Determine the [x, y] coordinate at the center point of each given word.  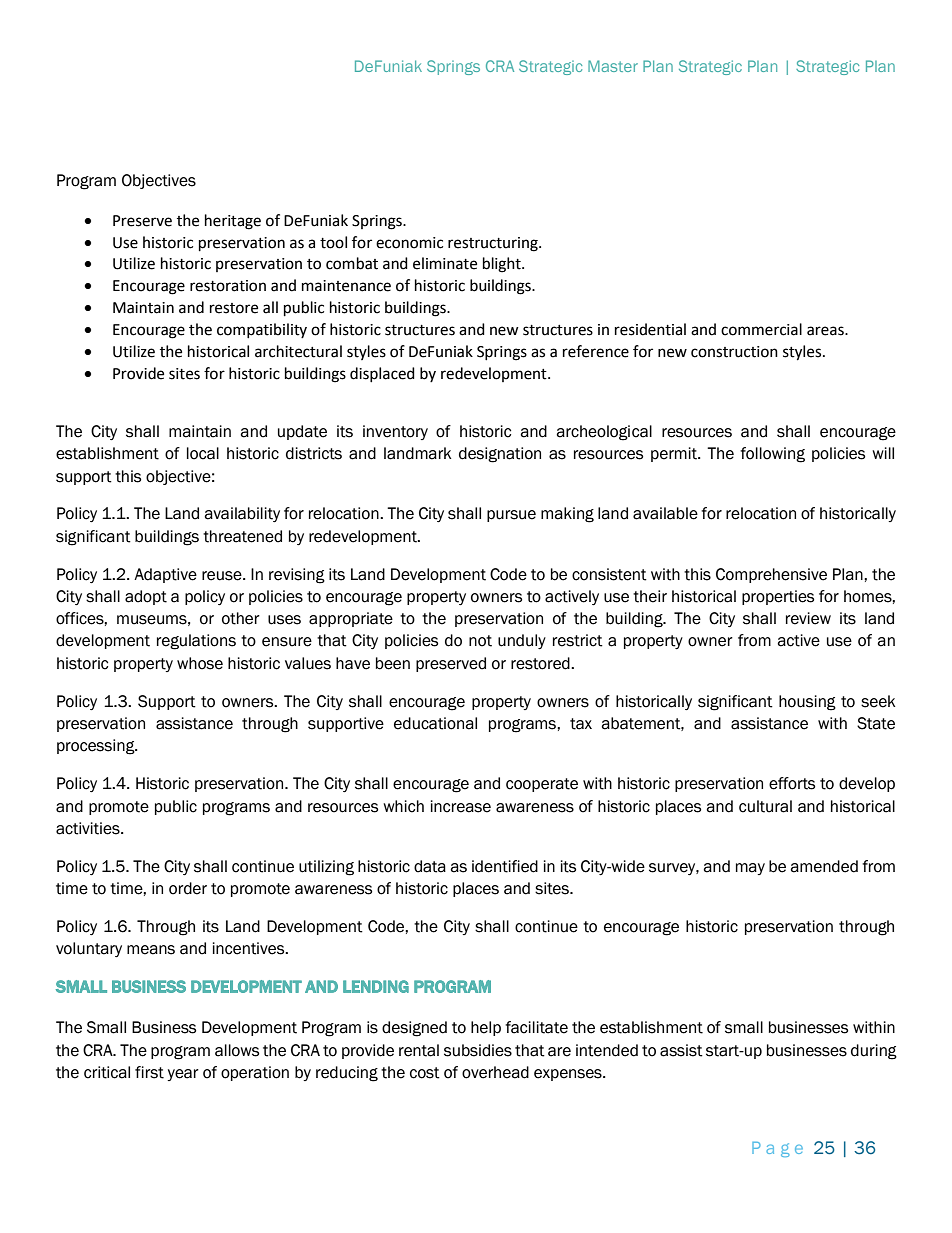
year [183, 1075]
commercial [761, 329]
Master [613, 66]
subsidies [478, 1050]
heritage [233, 222]
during [874, 1052]
